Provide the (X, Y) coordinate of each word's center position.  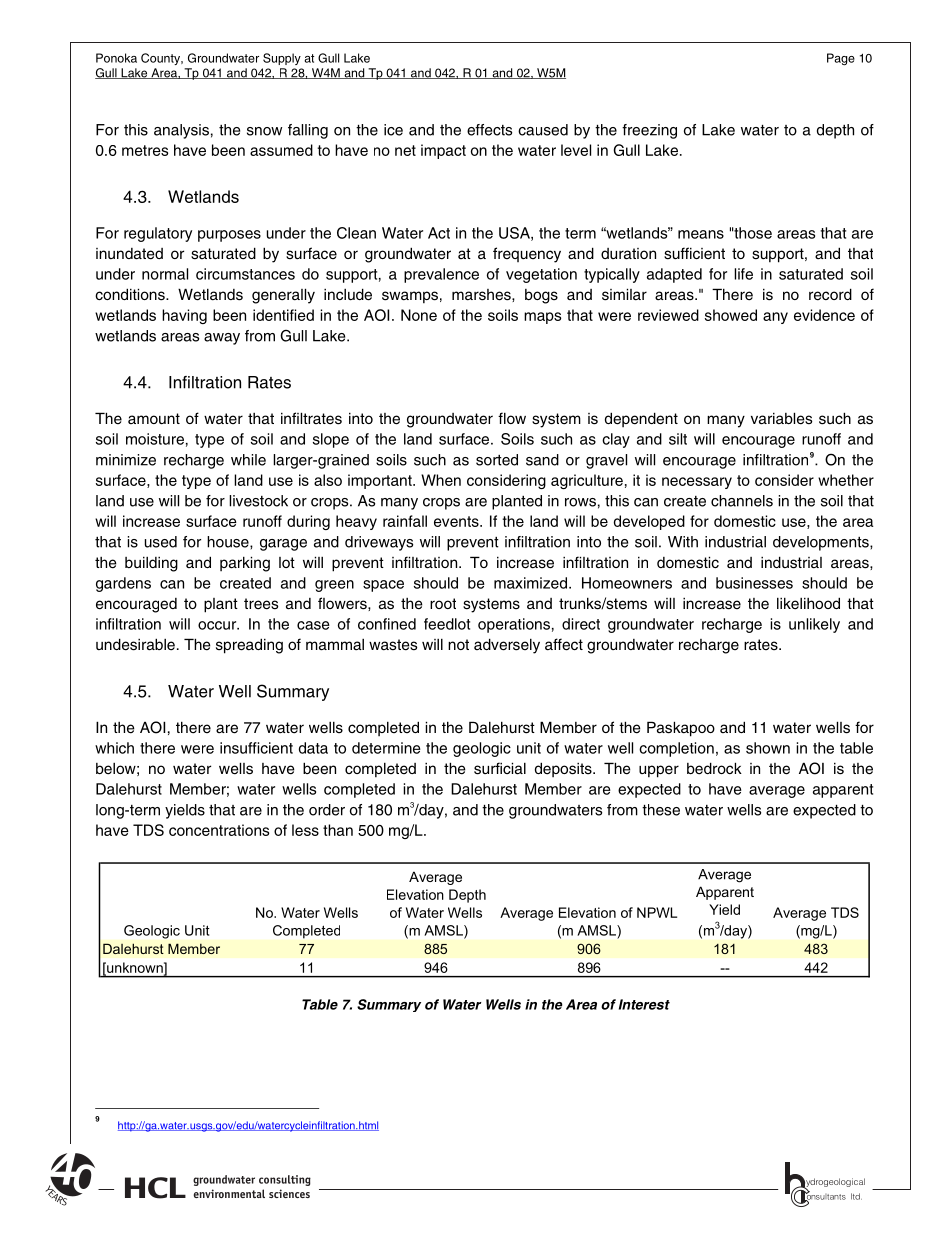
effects (489, 130)
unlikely (814, 625)
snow (264, 131)
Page (841, 59)
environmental (229, 1193)
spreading (249, 646)
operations (514, 625)
